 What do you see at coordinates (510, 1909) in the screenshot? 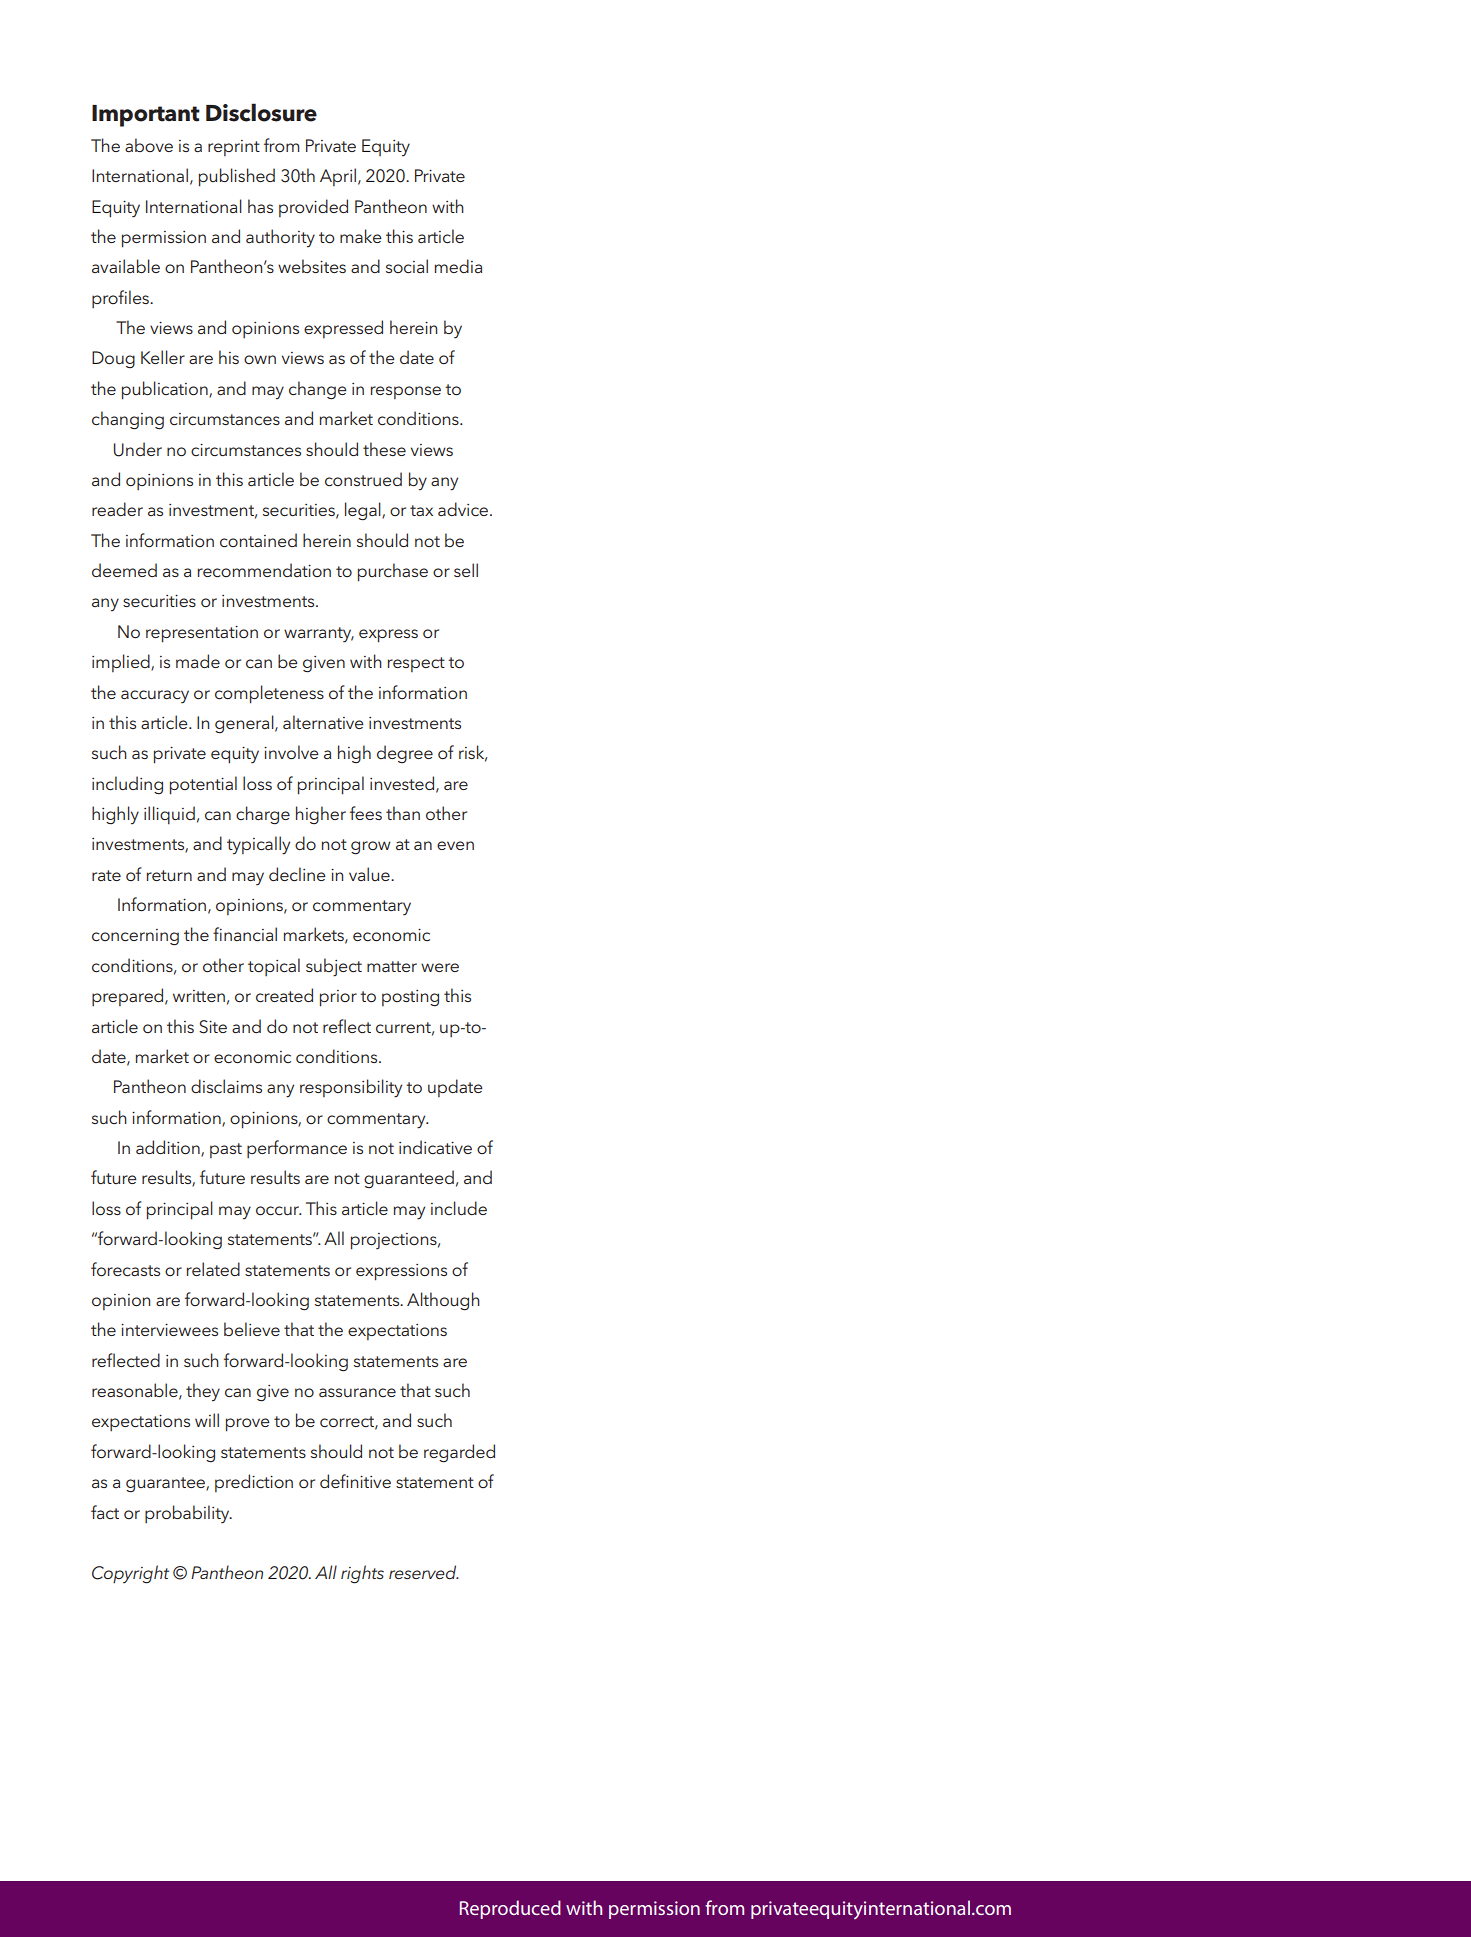
I see `Reproduced` at bounding box center [510, 1909].
